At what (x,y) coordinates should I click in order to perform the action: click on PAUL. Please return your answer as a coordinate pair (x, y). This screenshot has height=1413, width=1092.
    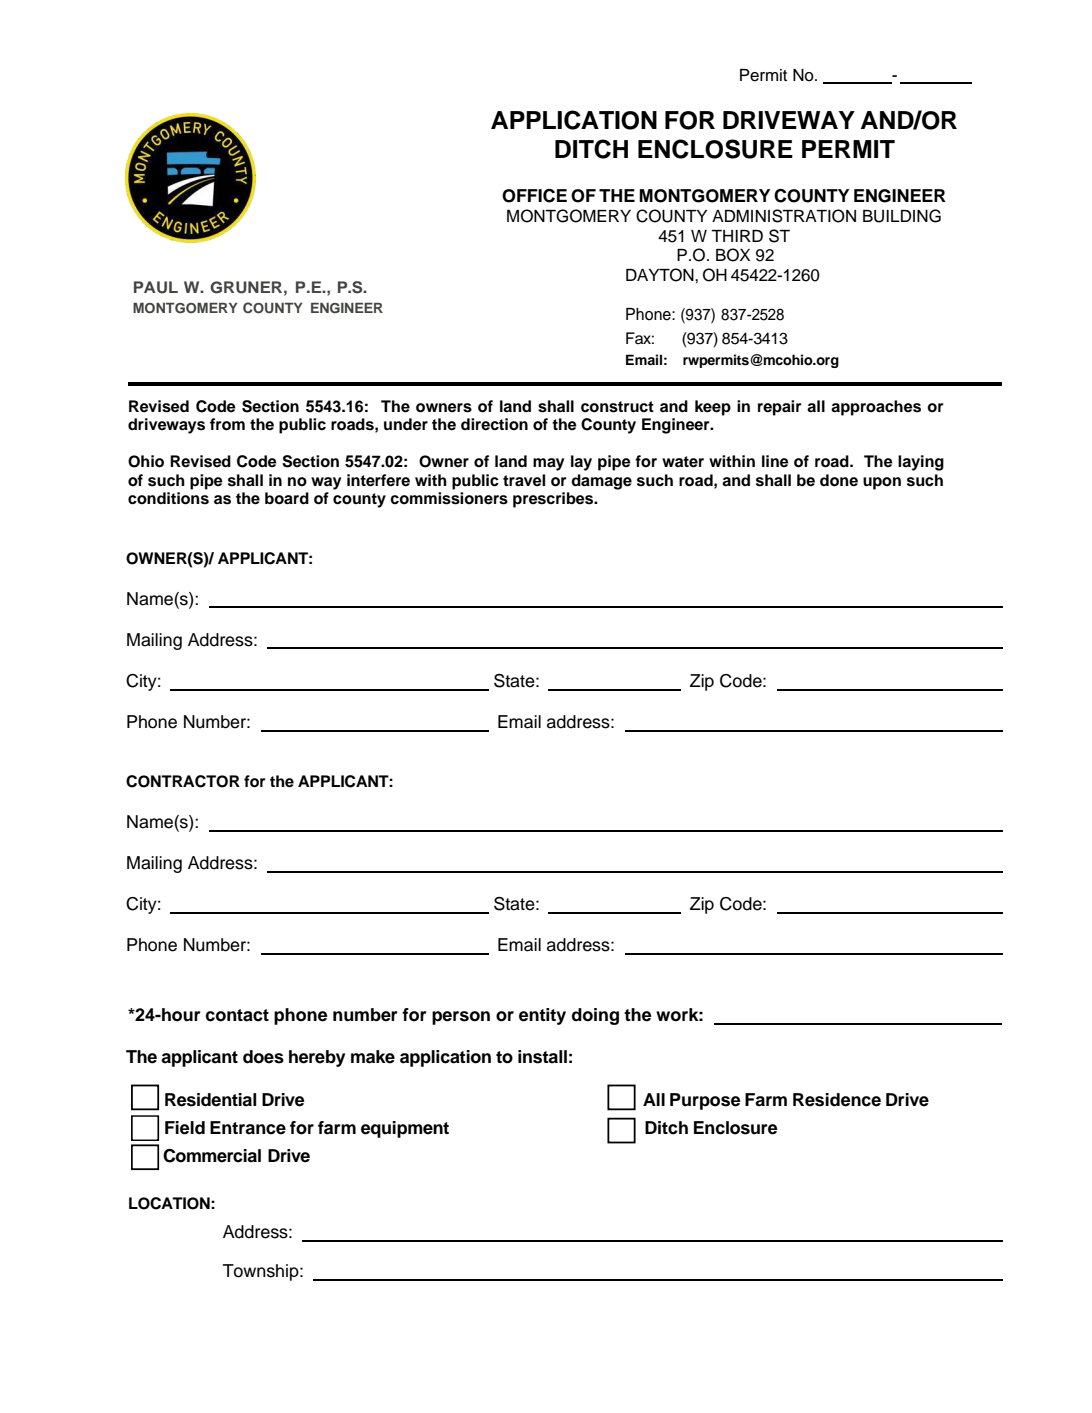
    Looking at the image, I should click on (156, 287).
